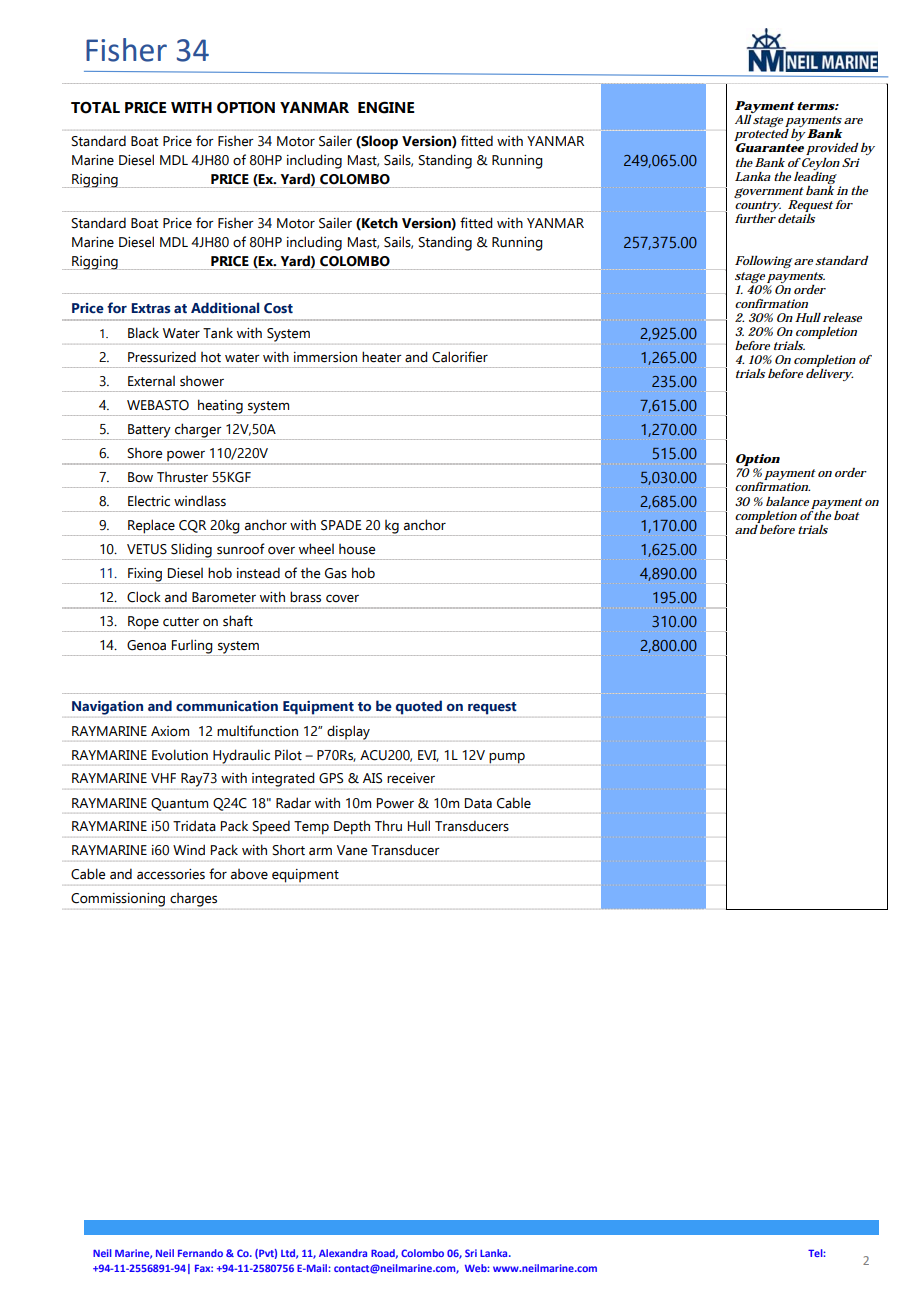 The height and width of the document is (1308, 924). What do you see at coordinates (787, 501) in the document?
I see `balance` at bounding box center [787, 501].
